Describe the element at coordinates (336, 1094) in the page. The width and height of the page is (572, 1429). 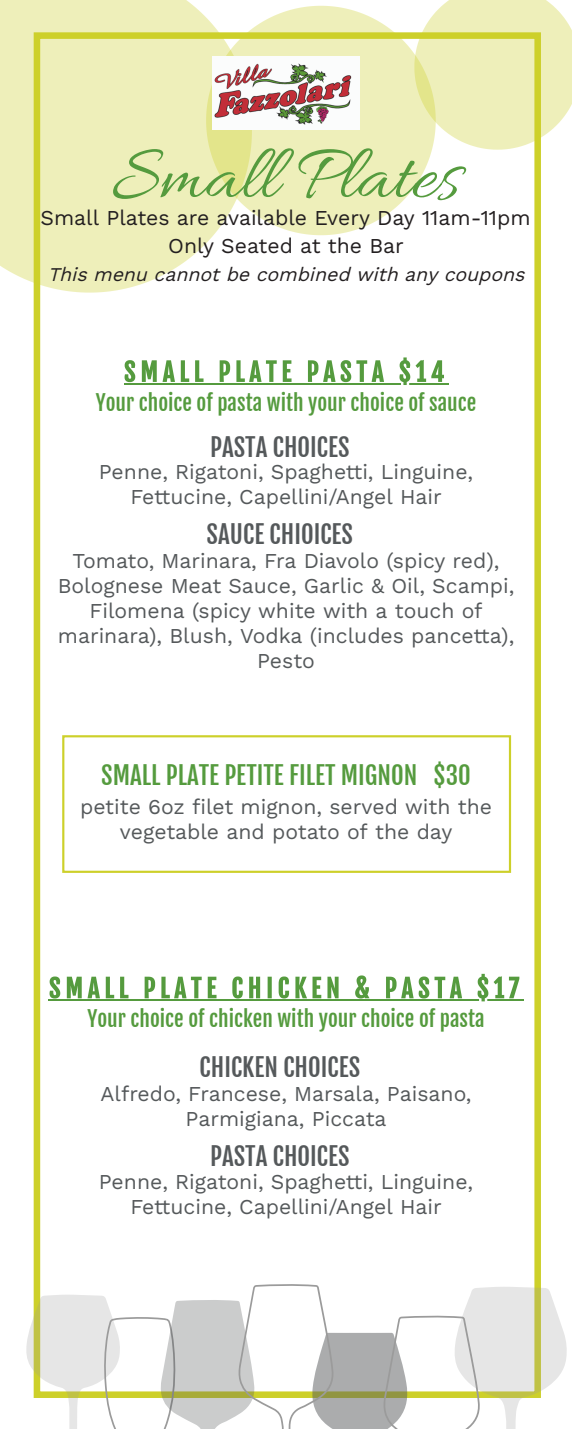
I see `Marsala` at that location.
